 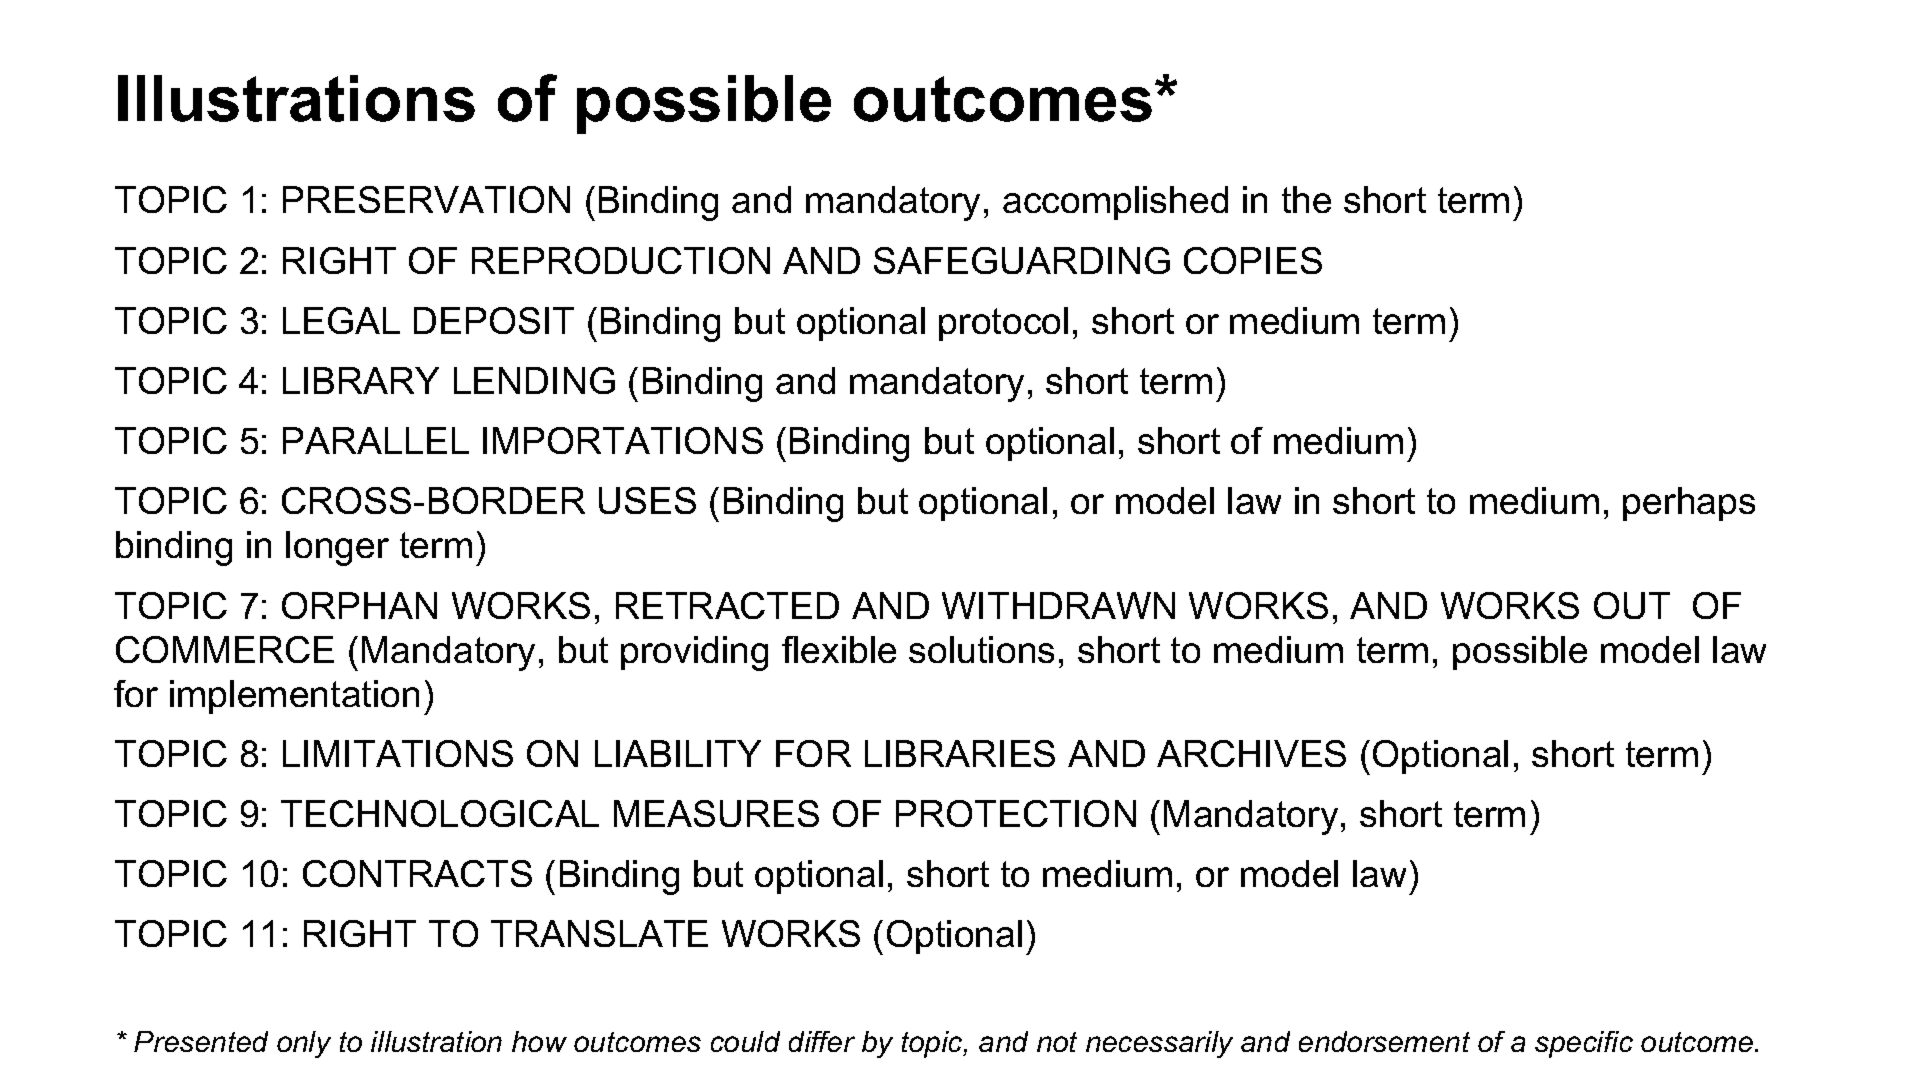 What do you see at coordinates (1306, 199) in the page?
I see `the` at bounding box center [1306, 199].
